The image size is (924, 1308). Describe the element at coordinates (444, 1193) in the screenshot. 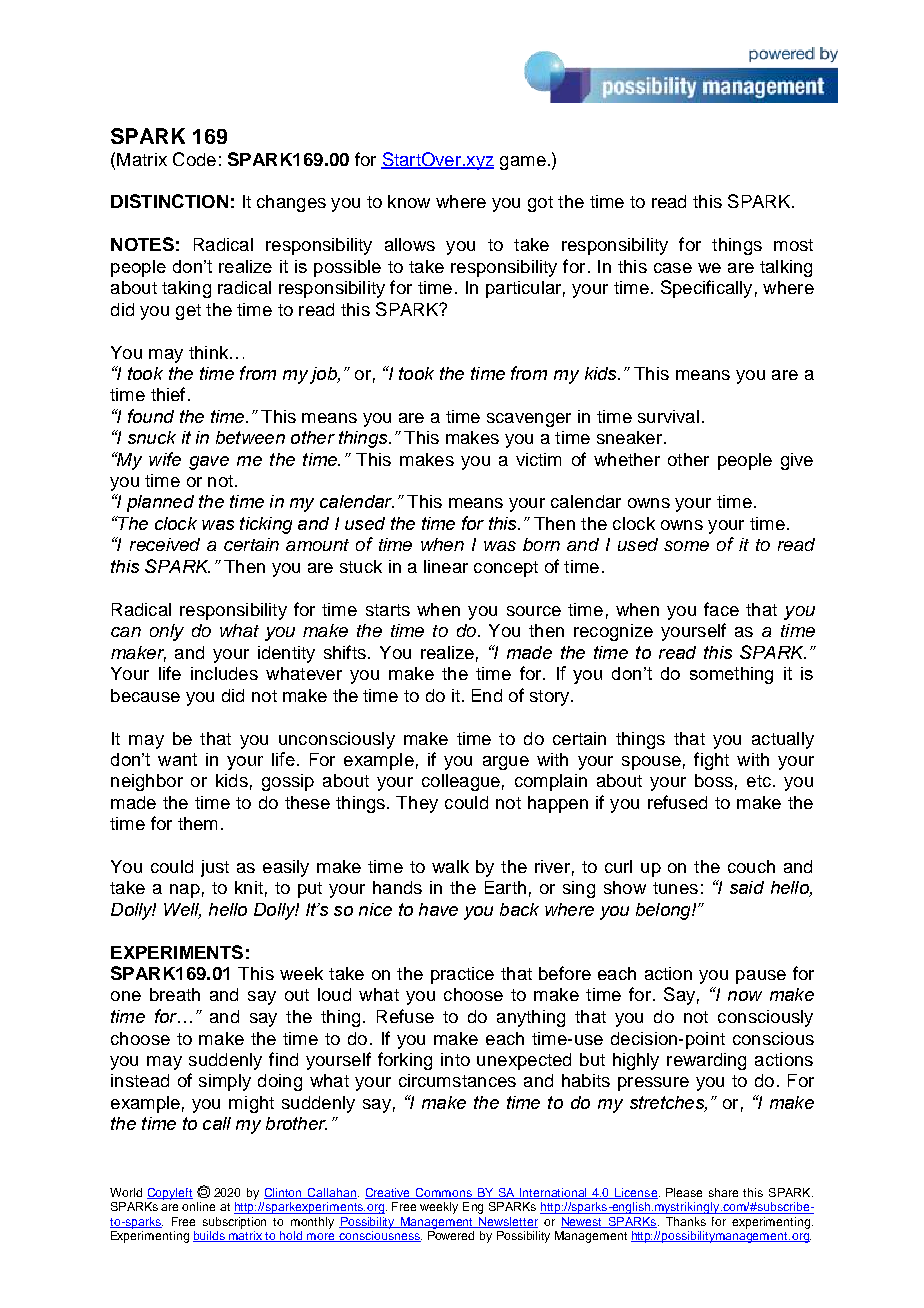

I see `Commons` at that location.
